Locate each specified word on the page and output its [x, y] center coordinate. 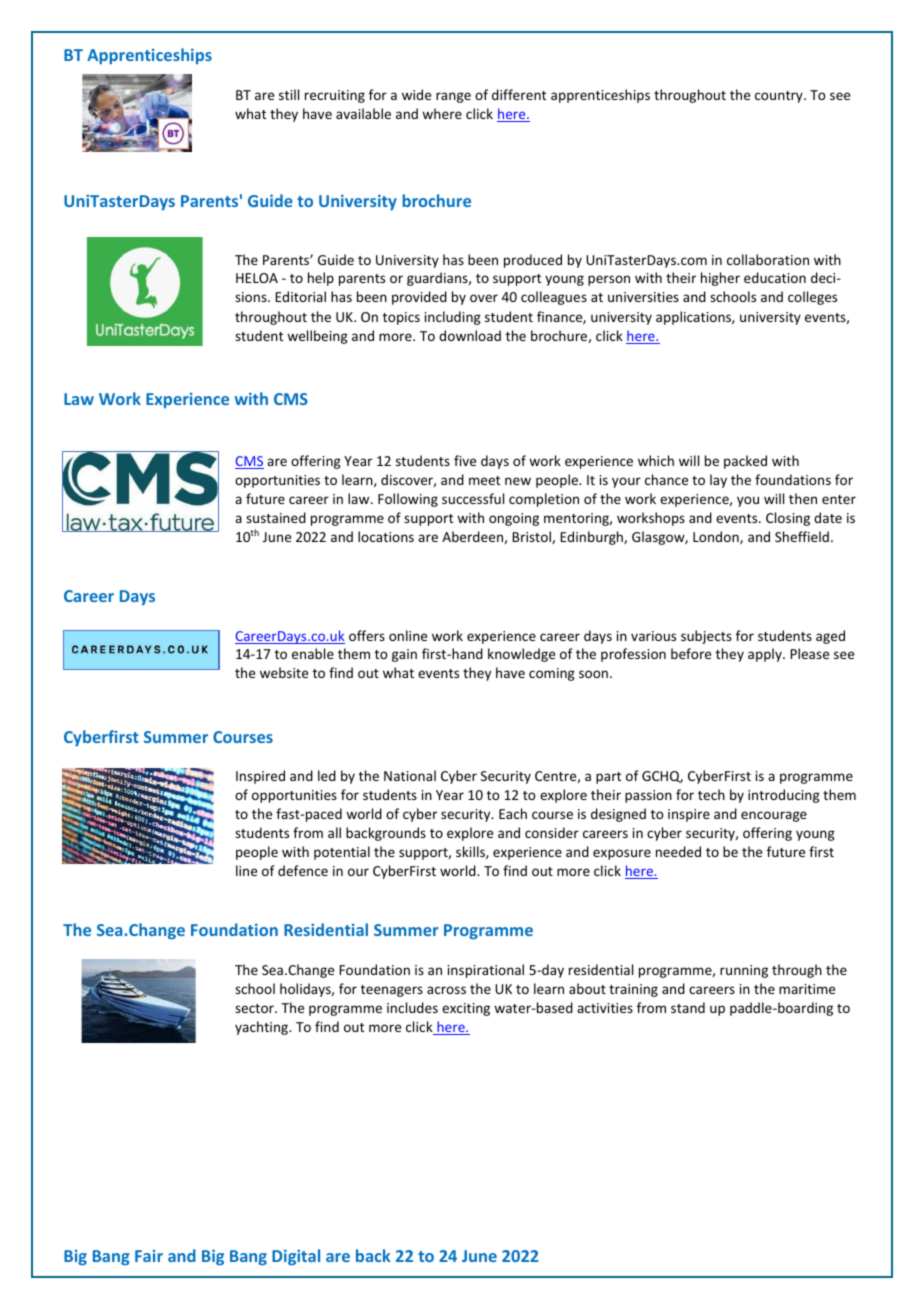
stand [688, 1007]
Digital [296, 1257]
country [780, 97]
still [289, 94]
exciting [466, 1009]
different [519, 94]
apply [766, 655]
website [284, 672]
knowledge [521, 655]
